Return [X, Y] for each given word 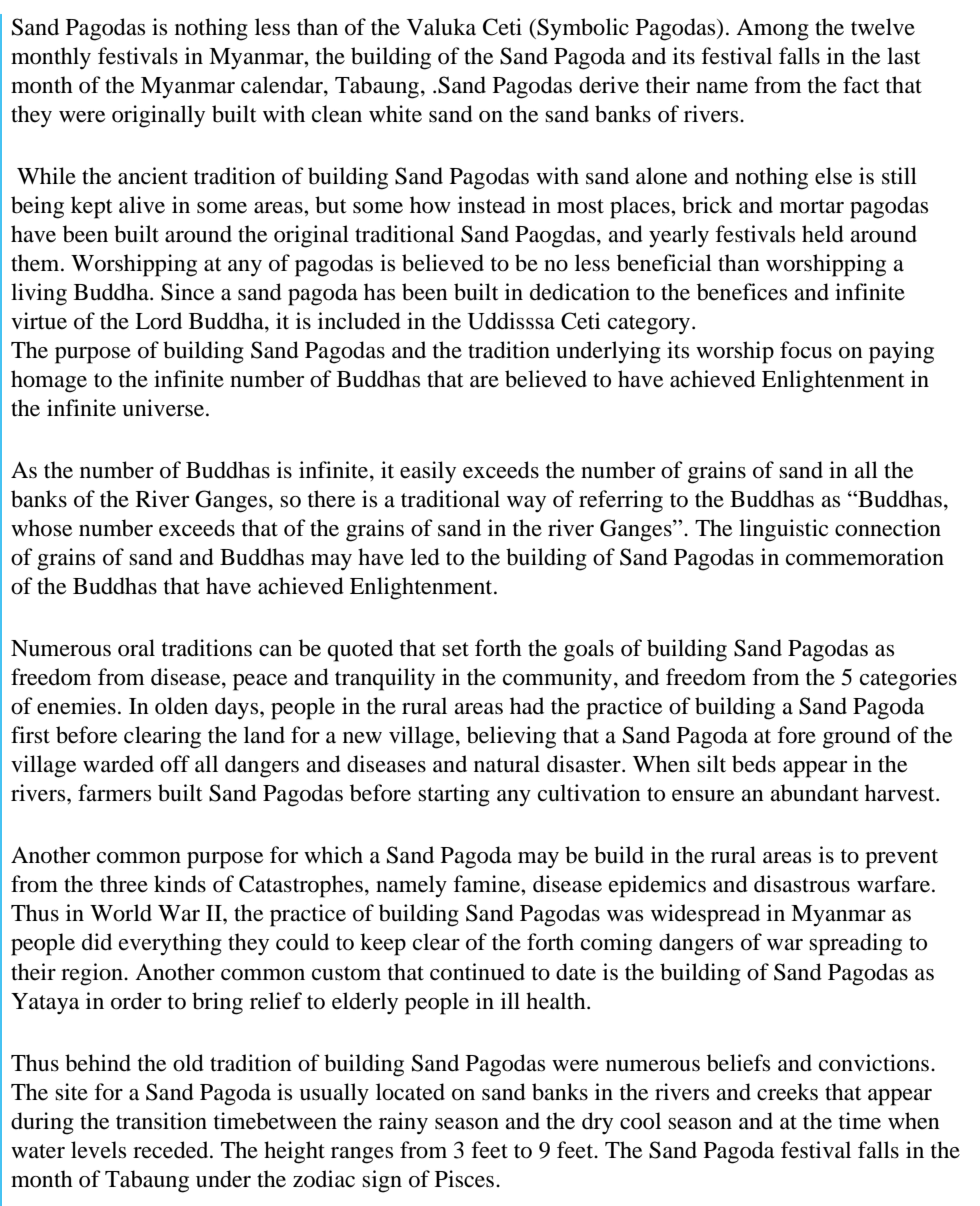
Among [772, 30]
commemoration [865, 557]
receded [172, 1150]
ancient [153, 176]
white [395, 114]
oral [136, 648]
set [455, 649]
